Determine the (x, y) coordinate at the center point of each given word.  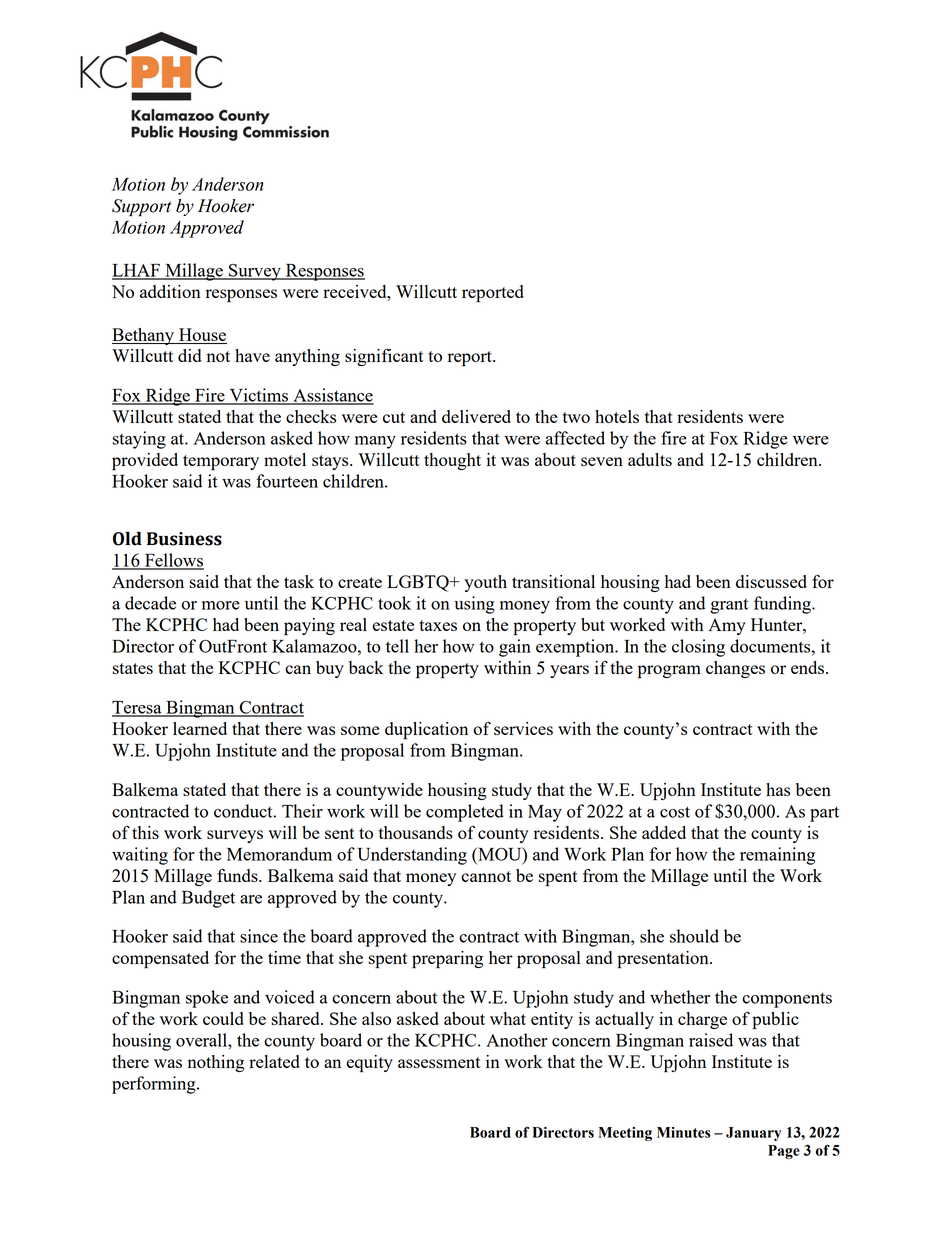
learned (200, 728)
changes (735, 669)
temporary (221, 463)
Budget (208, 899)
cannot (486, 876)
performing (155, 1085)
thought (452, 461)
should (694, 936)
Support (141, 208)
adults (650, 459)
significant (384, 357)
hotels (617, 416)
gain (515, 648)
